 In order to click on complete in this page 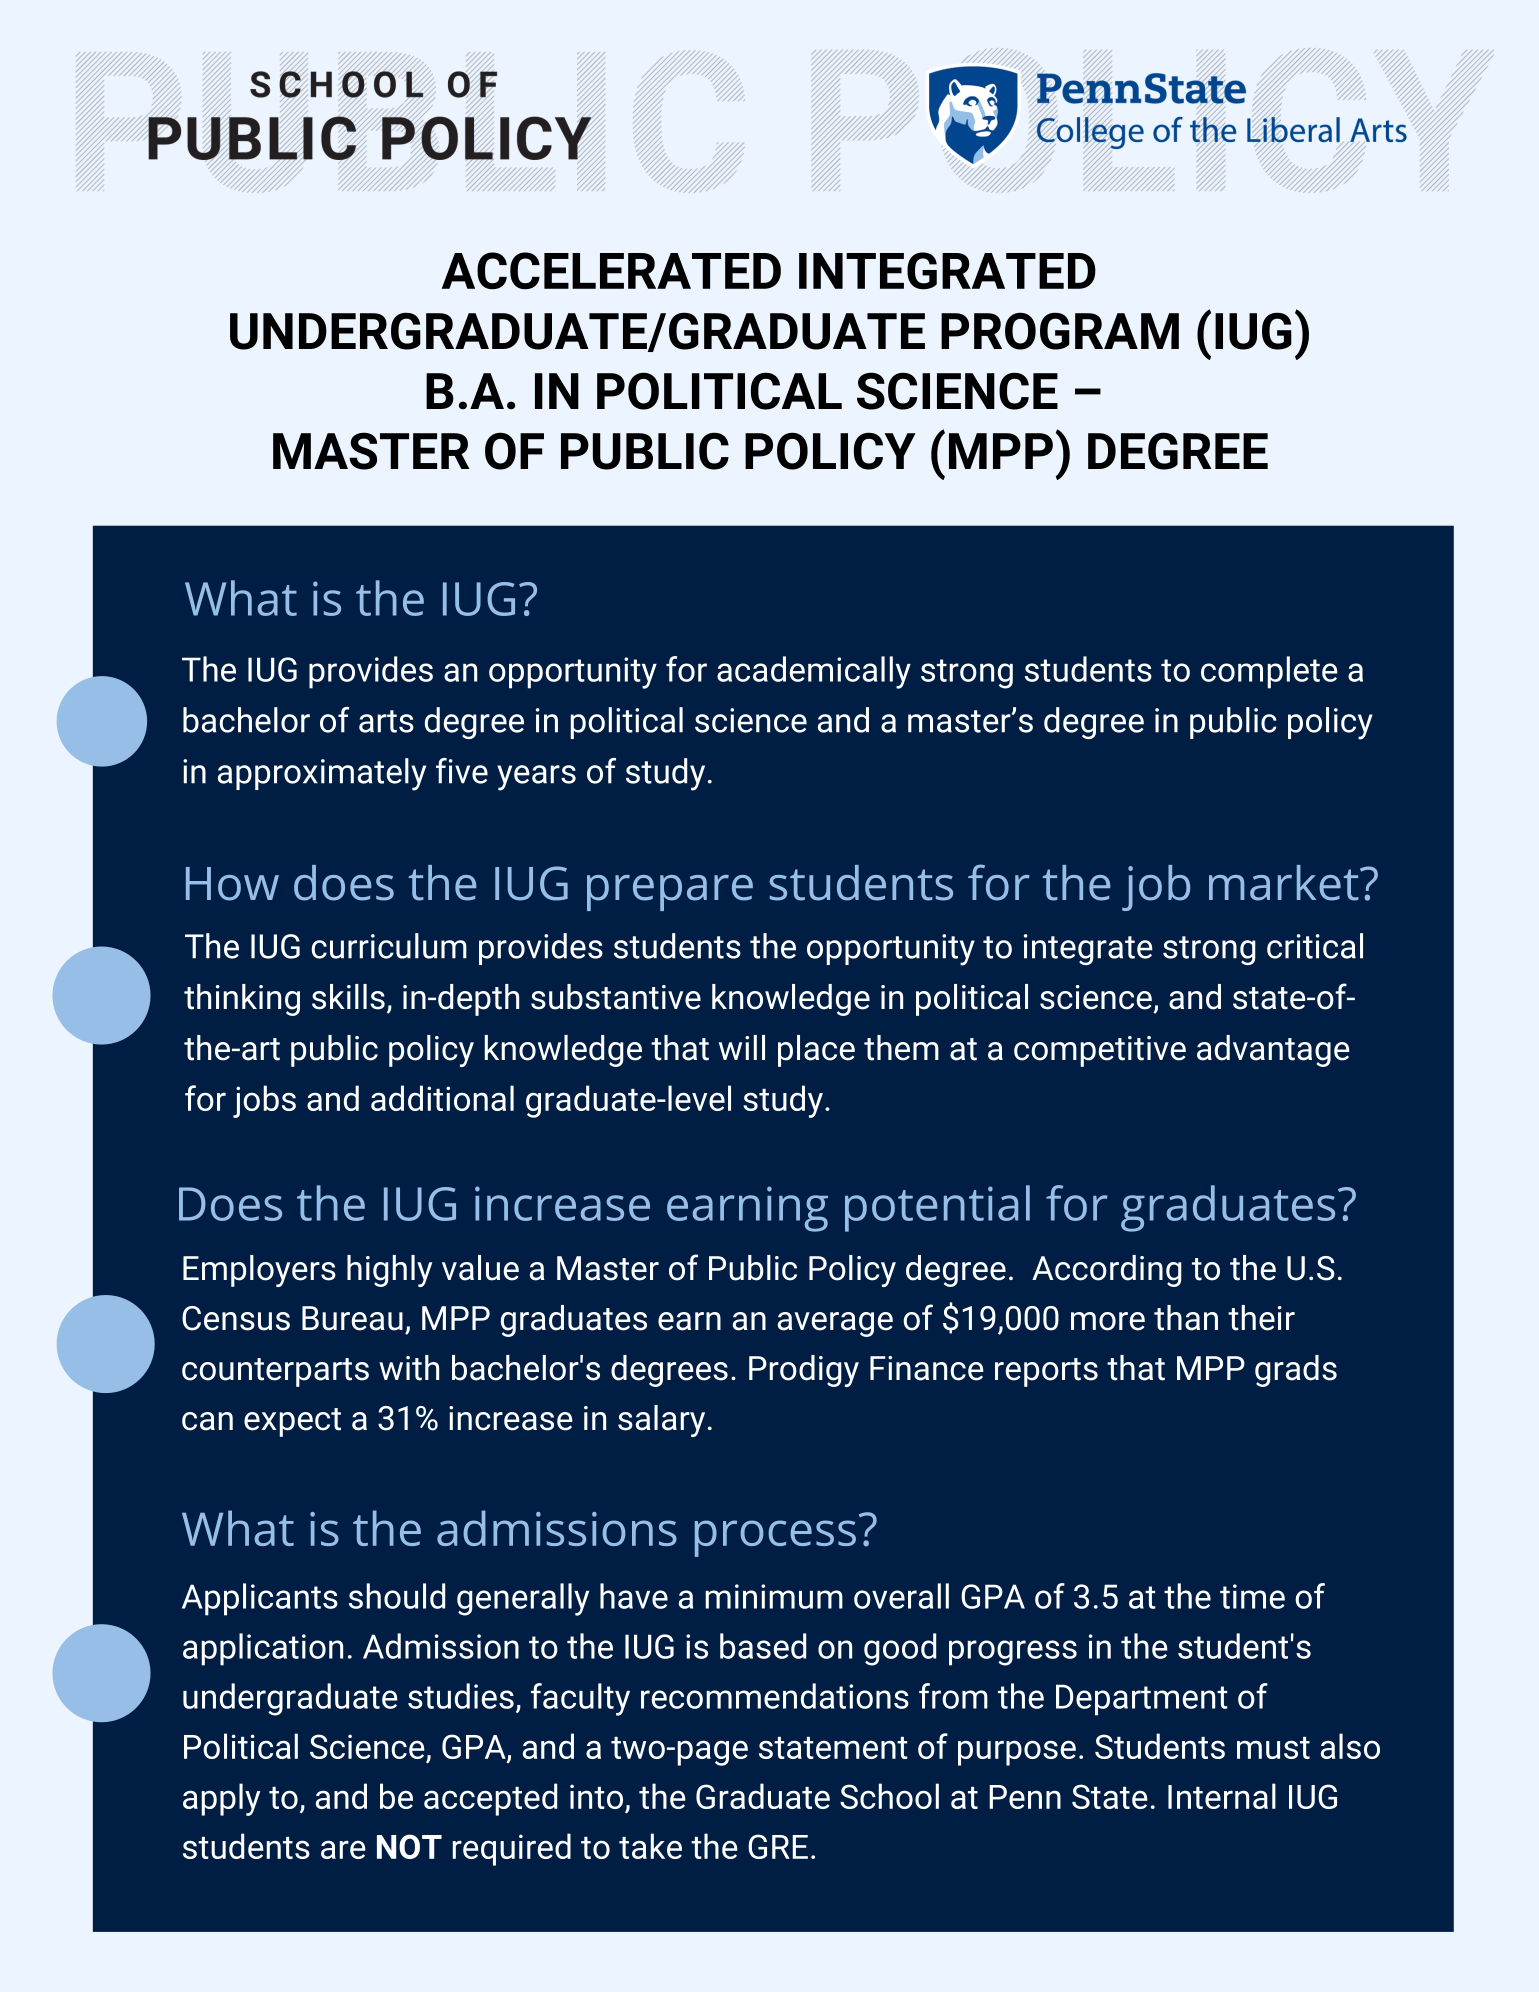, I will do `click(1269, 672)`.
